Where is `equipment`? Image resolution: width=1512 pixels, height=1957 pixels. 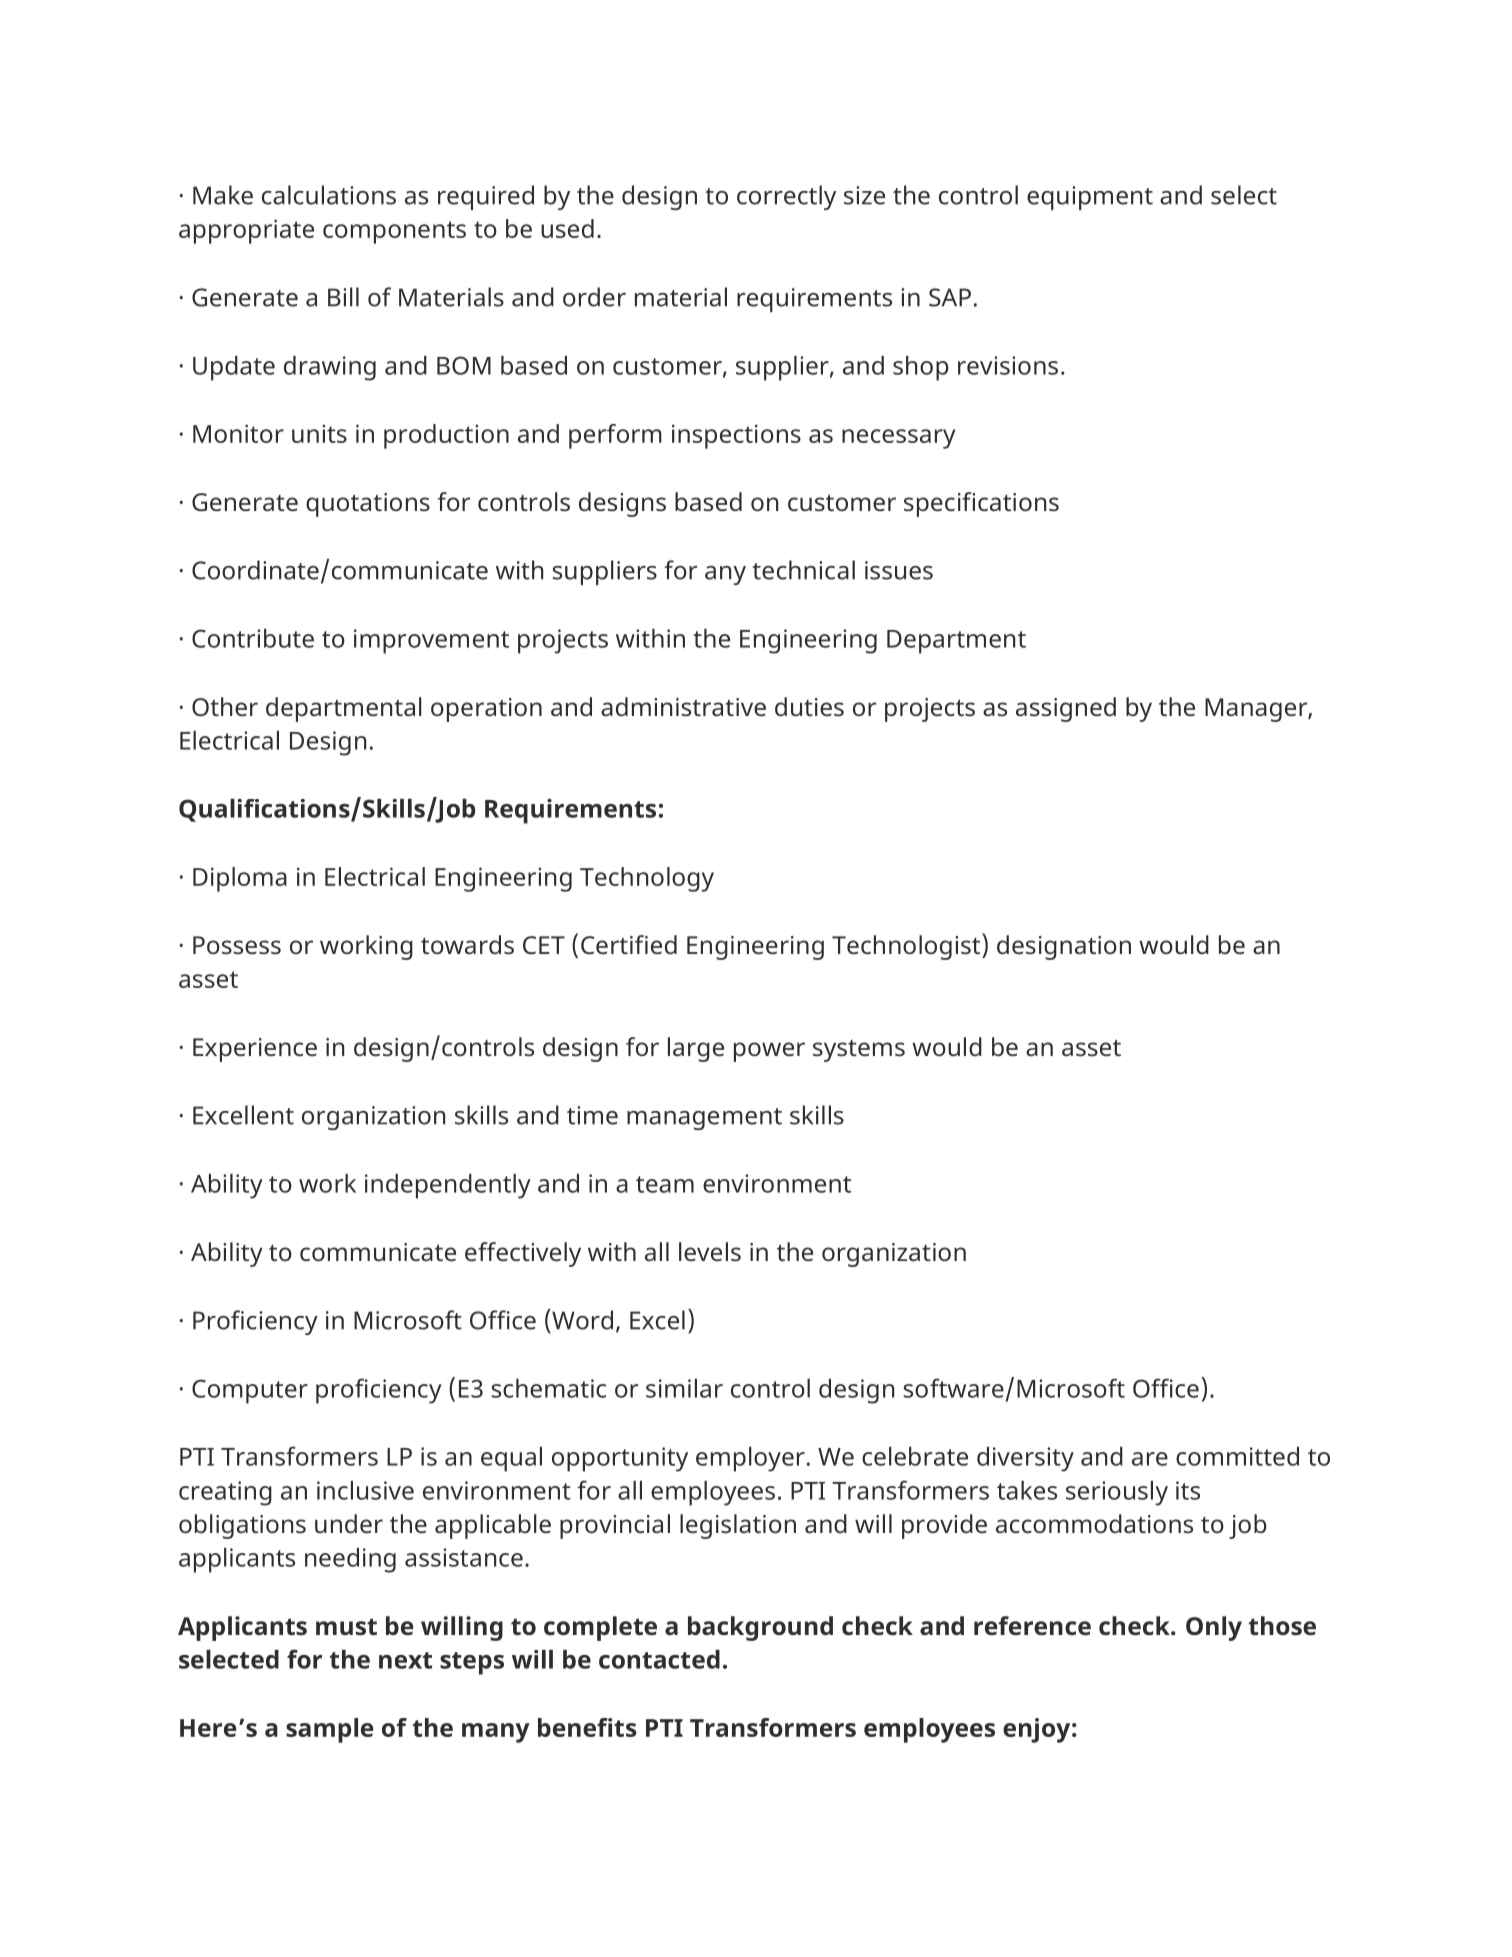 equipment is located at coordinates (1090, 198).
